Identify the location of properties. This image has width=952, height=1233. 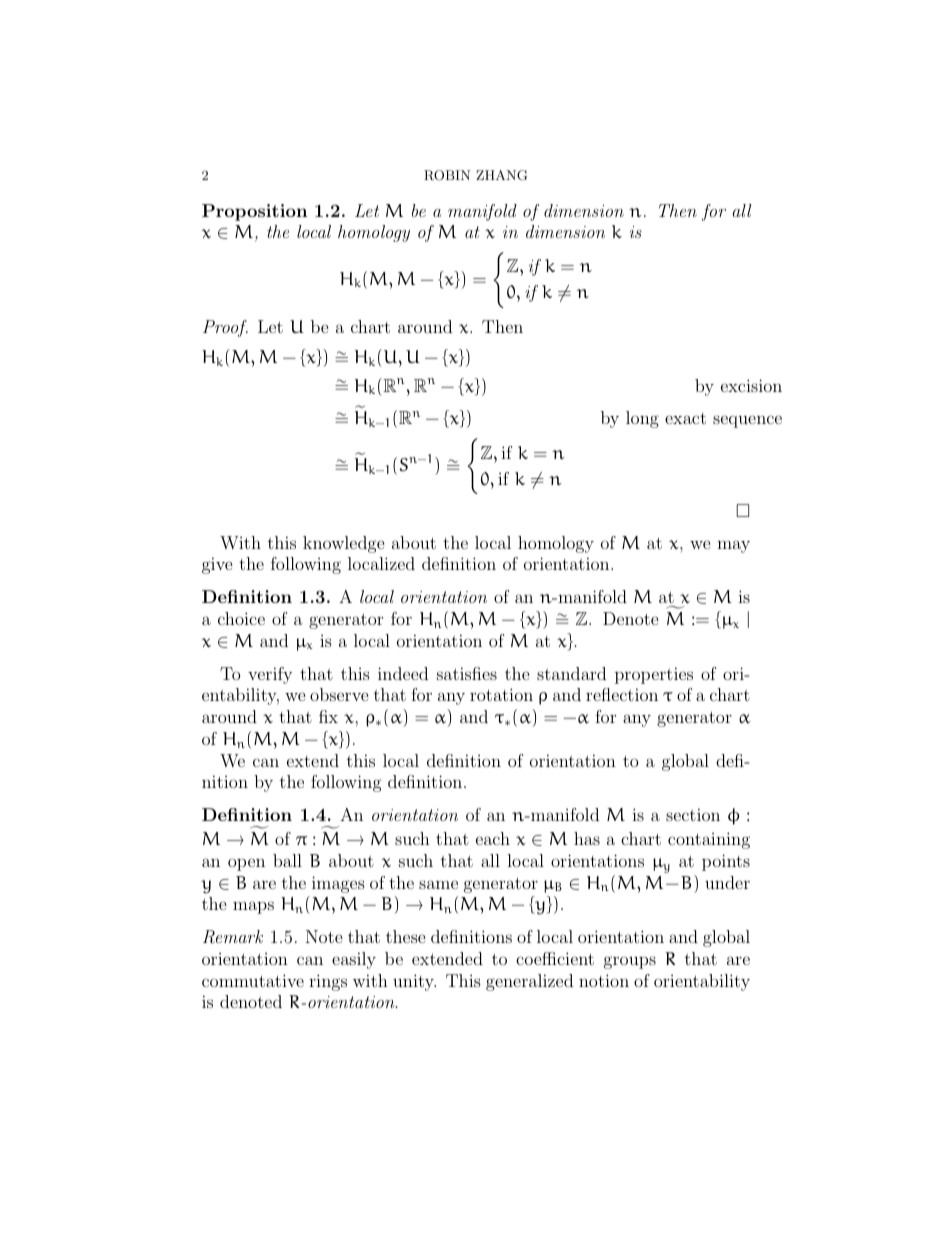
(654, 675).
